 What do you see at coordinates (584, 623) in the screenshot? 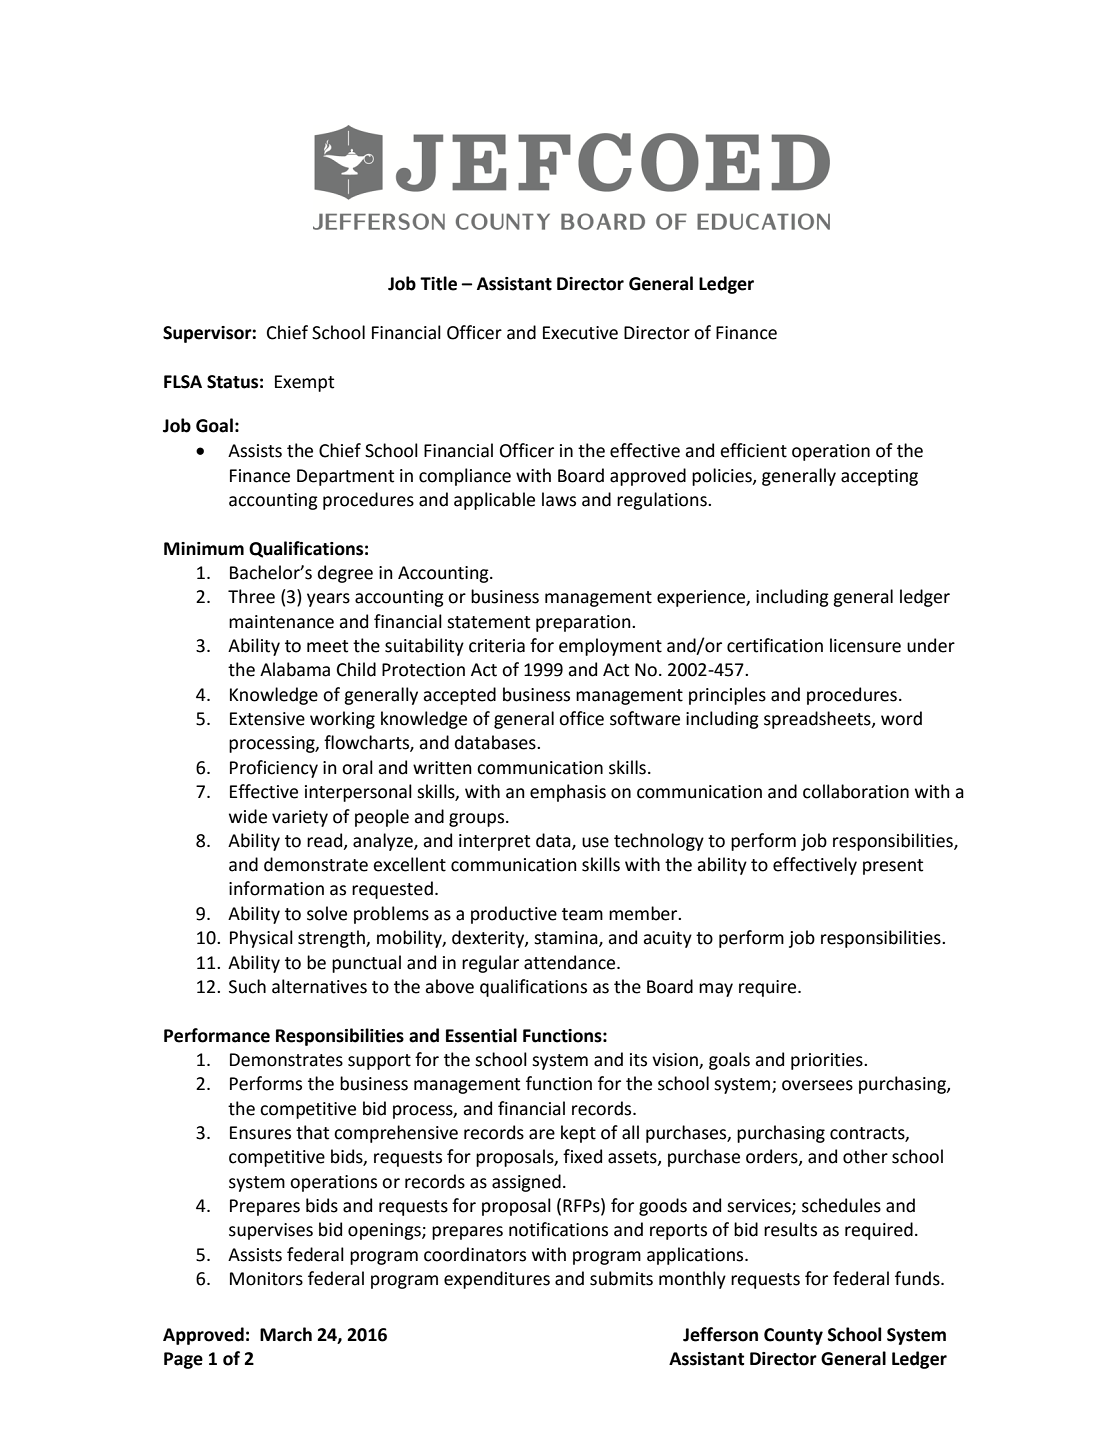
I see `preparation` at bounding box center [584, 623].
